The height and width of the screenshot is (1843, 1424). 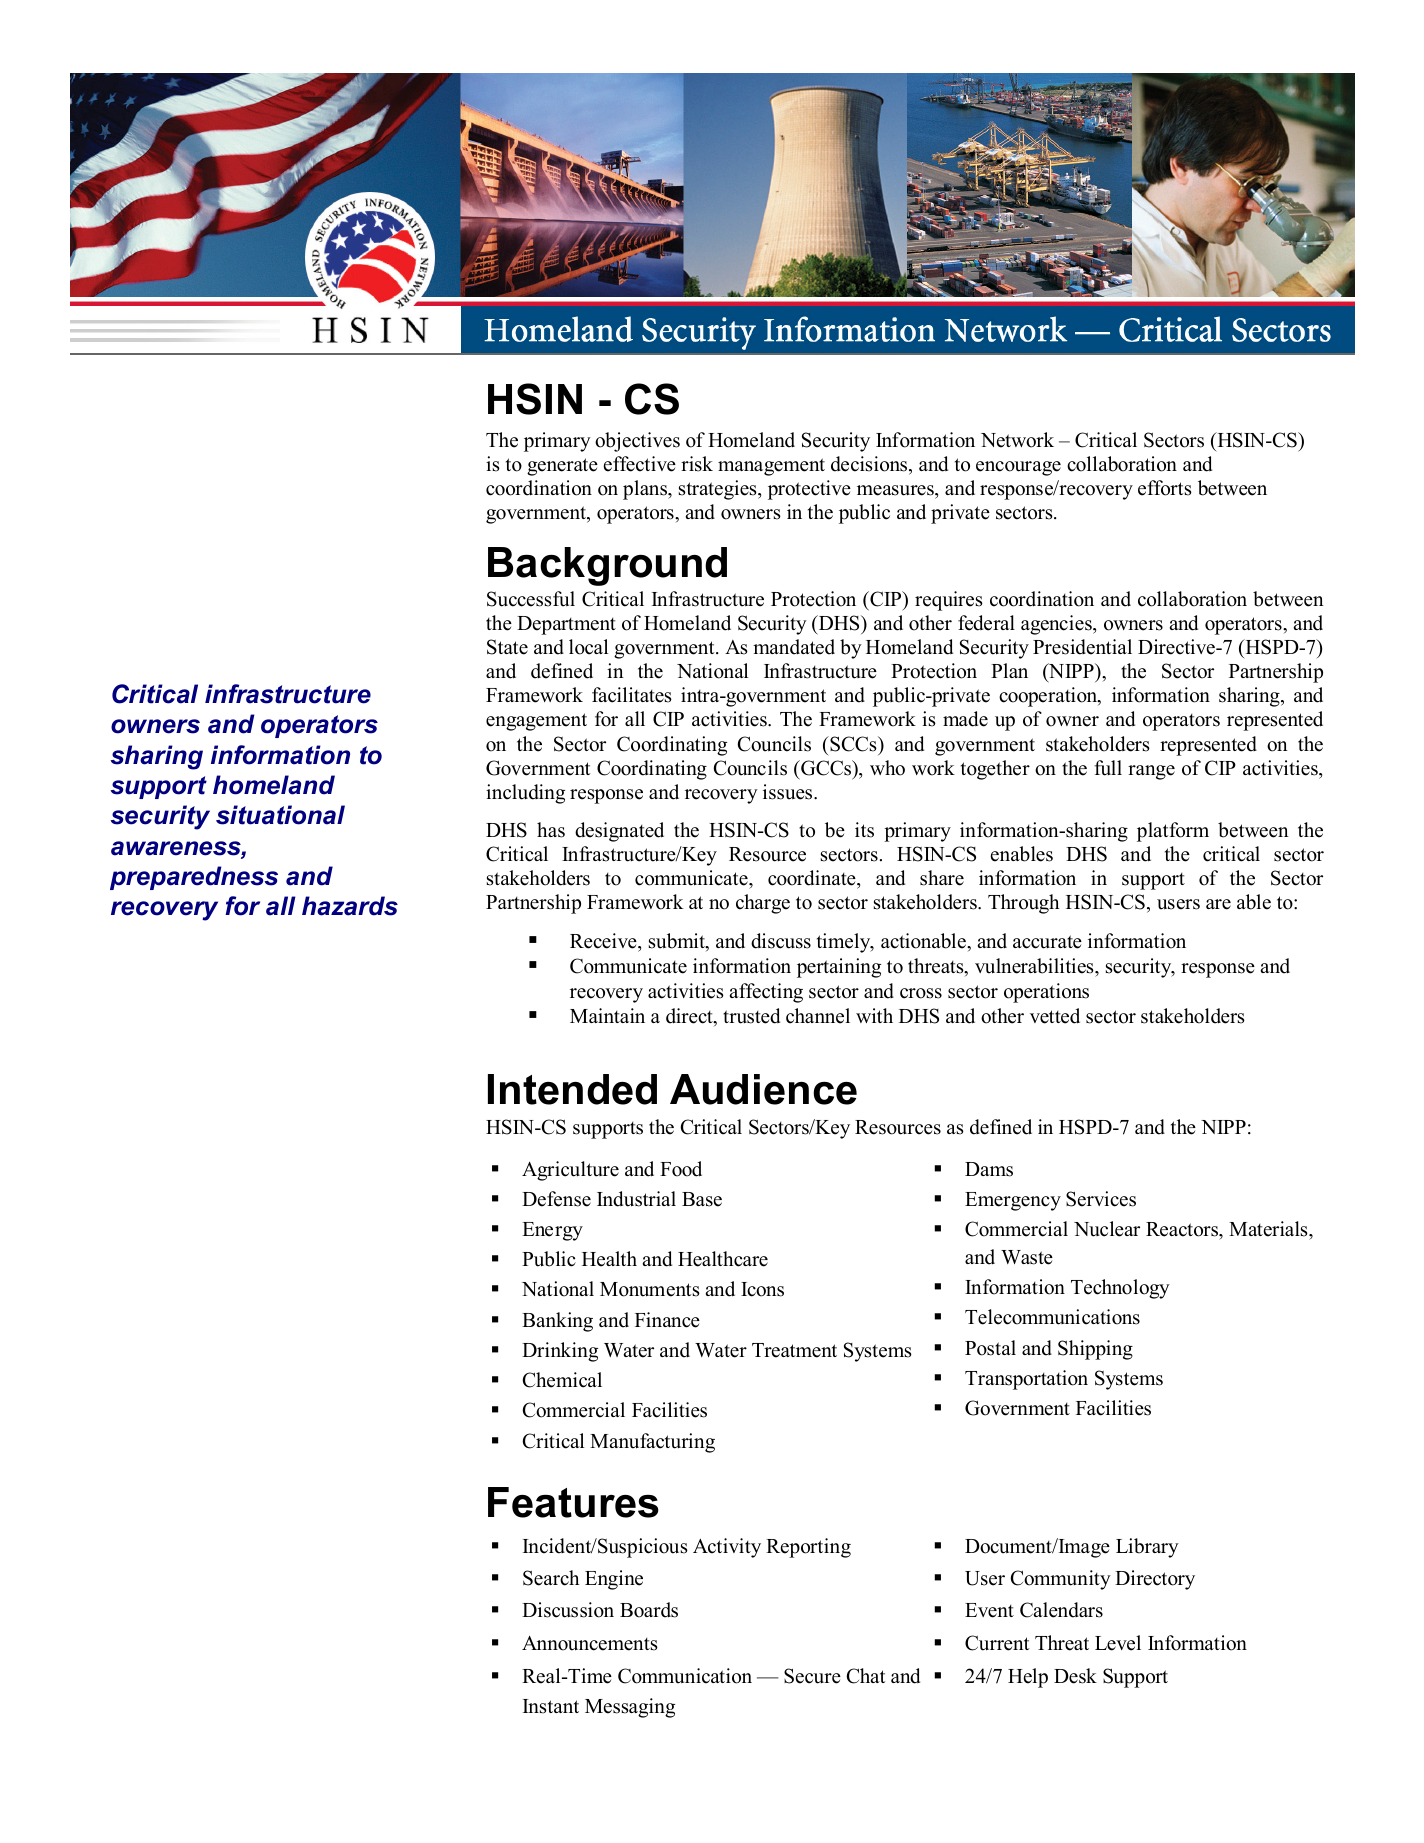 I want to click on hazards, so click(x=350, y=906).
